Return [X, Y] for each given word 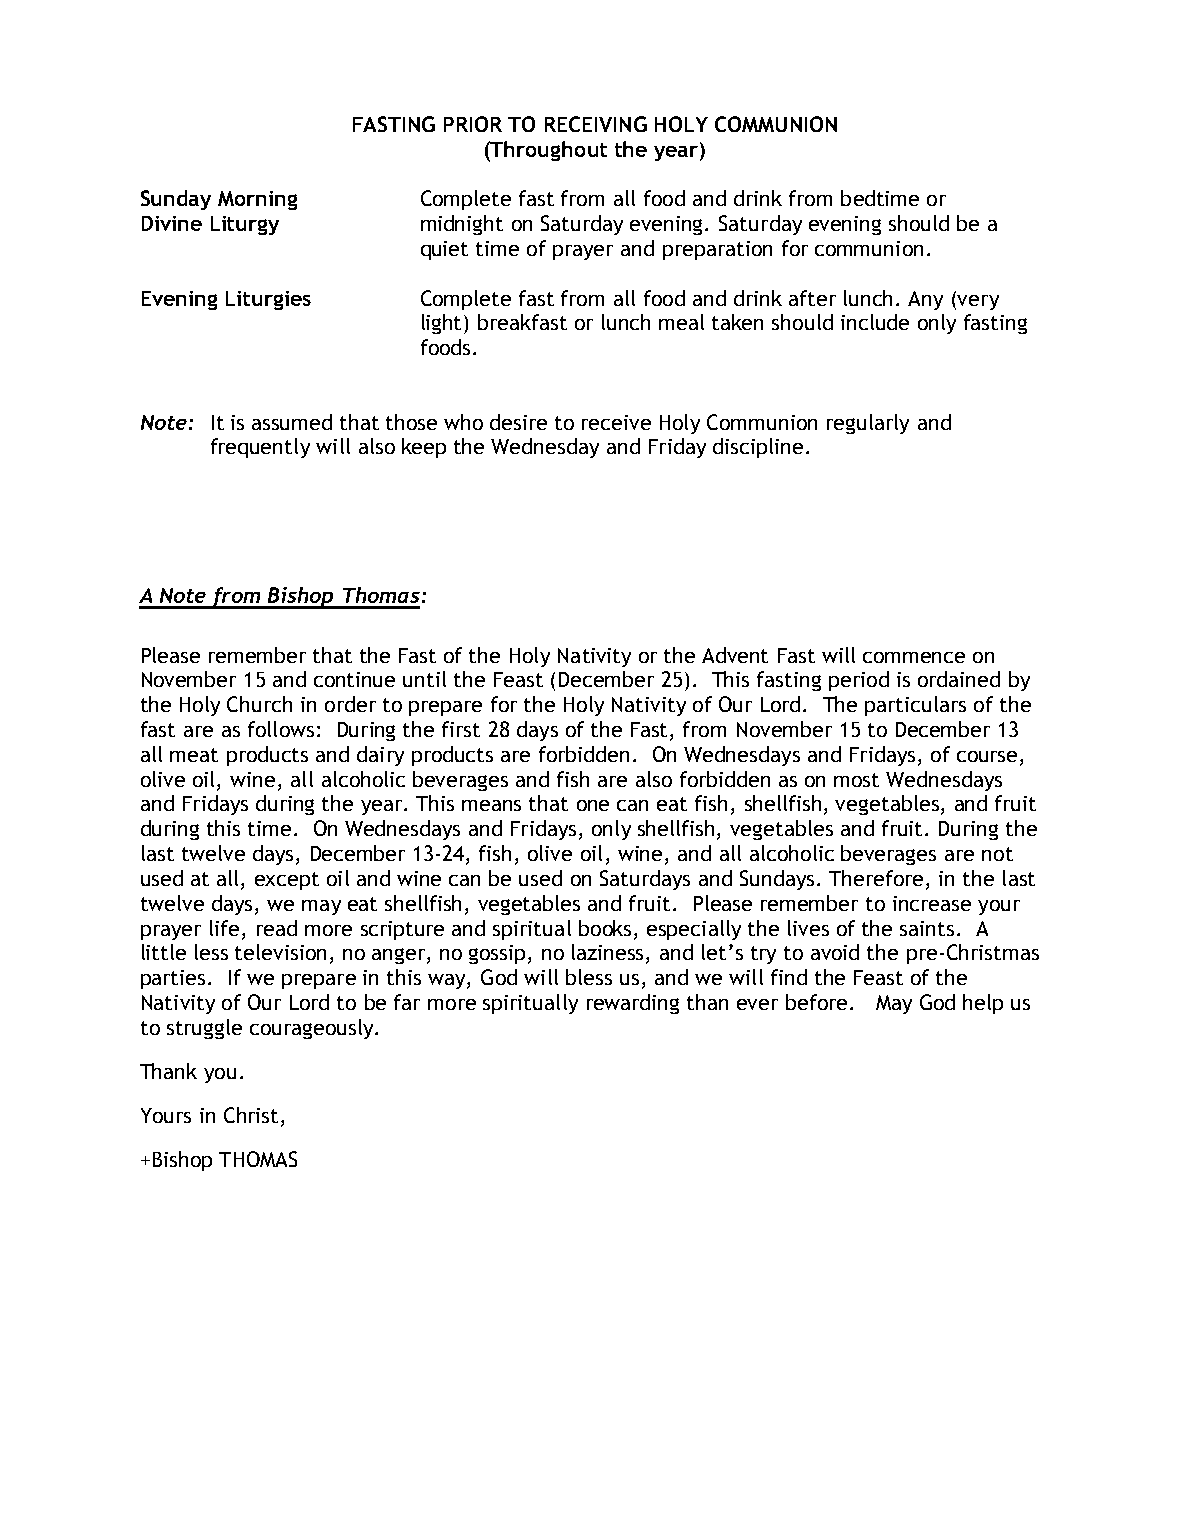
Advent [735, 655]
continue [354, 679]
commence [914, 657]
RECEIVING [596, 124]
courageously [313, 1029]
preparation [717, 250]
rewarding [633, 1004]
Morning [257, 200]
